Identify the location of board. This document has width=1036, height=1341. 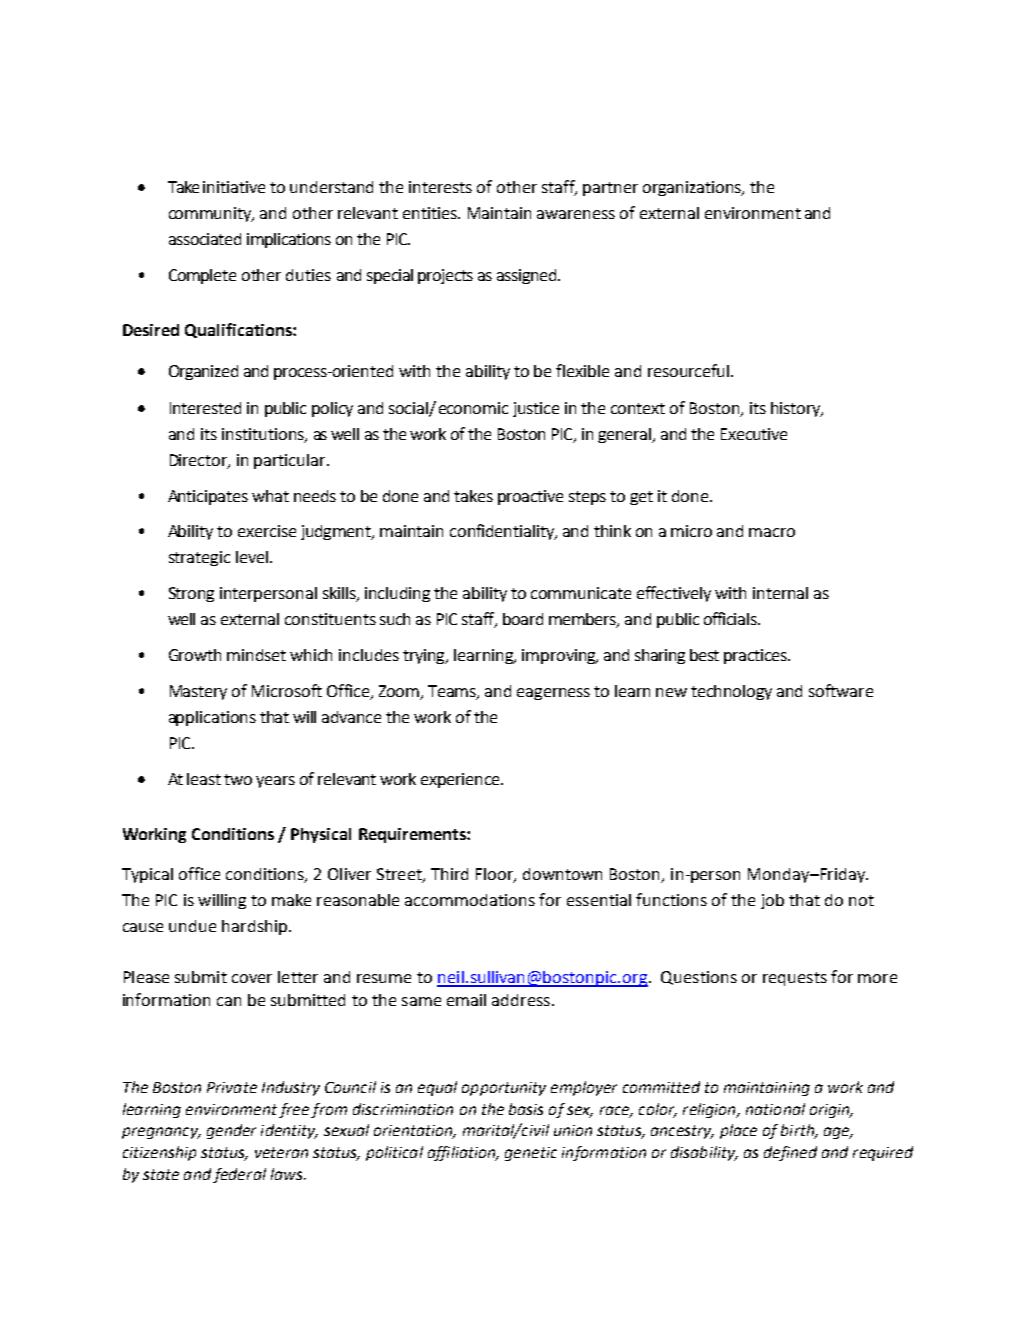
(523, 619).
